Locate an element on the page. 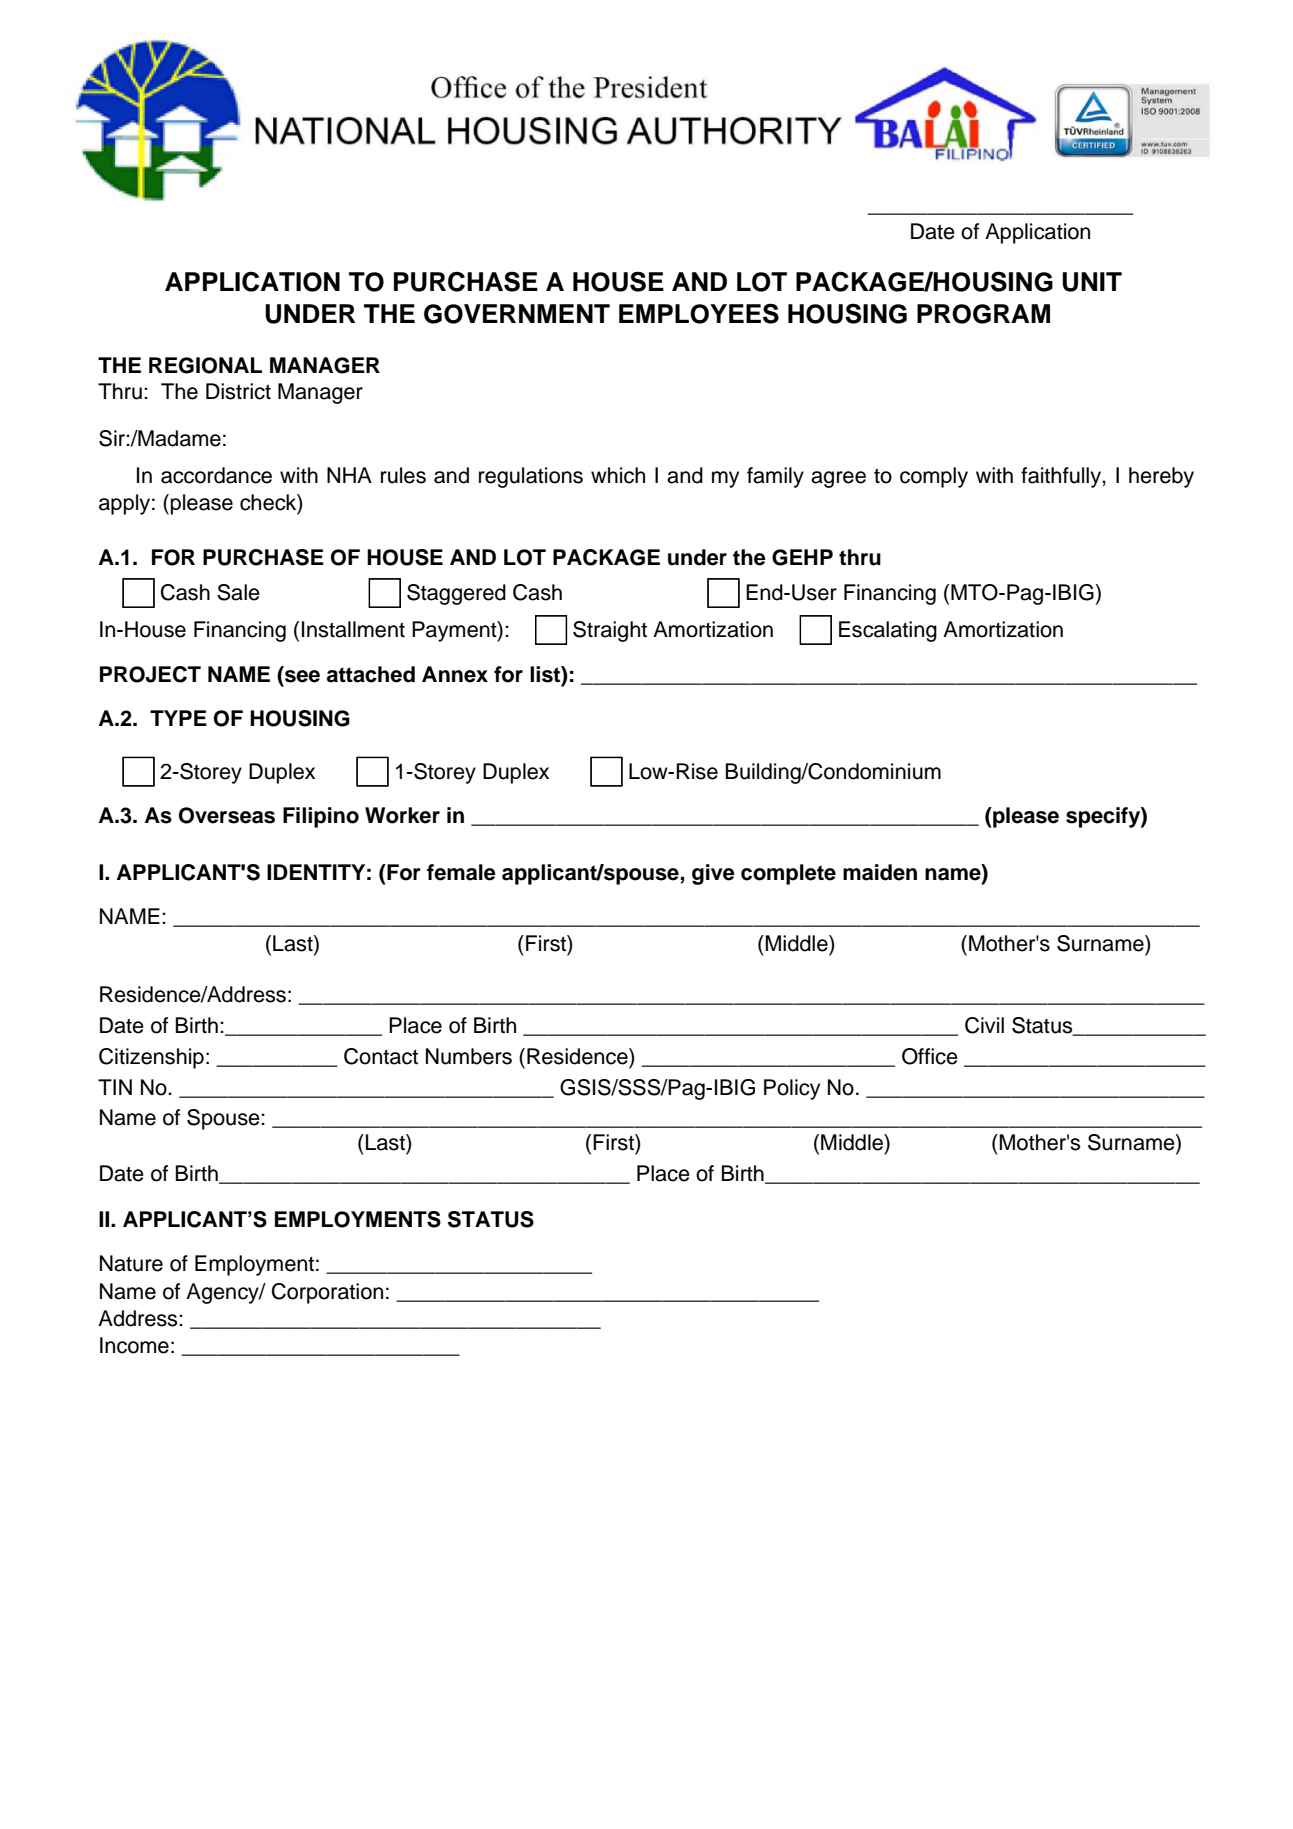 This document has height=1829, width=1293. Overseas is located at coordinates (227, 815).
